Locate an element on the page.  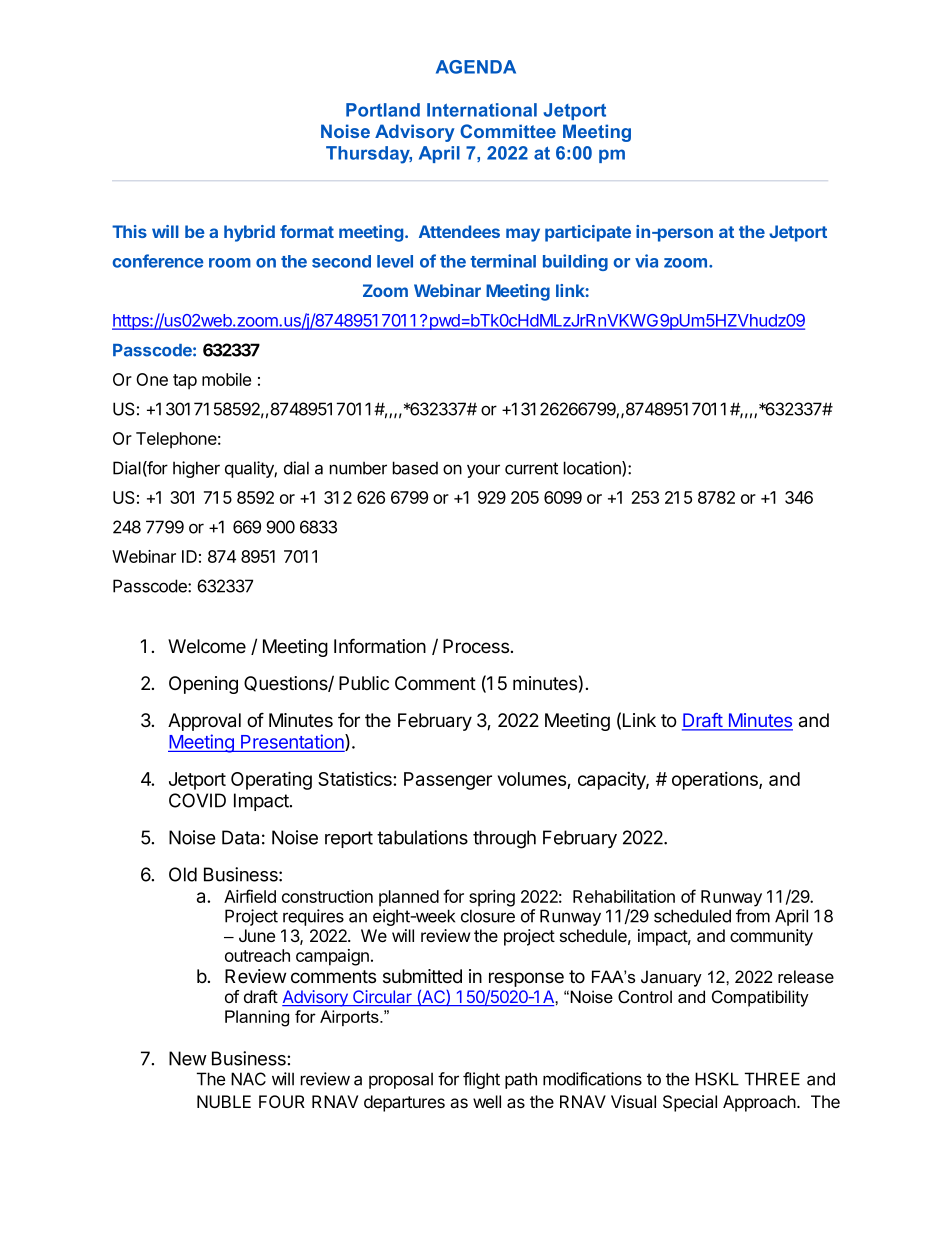
Portland is located at coordinates (383, 110).
